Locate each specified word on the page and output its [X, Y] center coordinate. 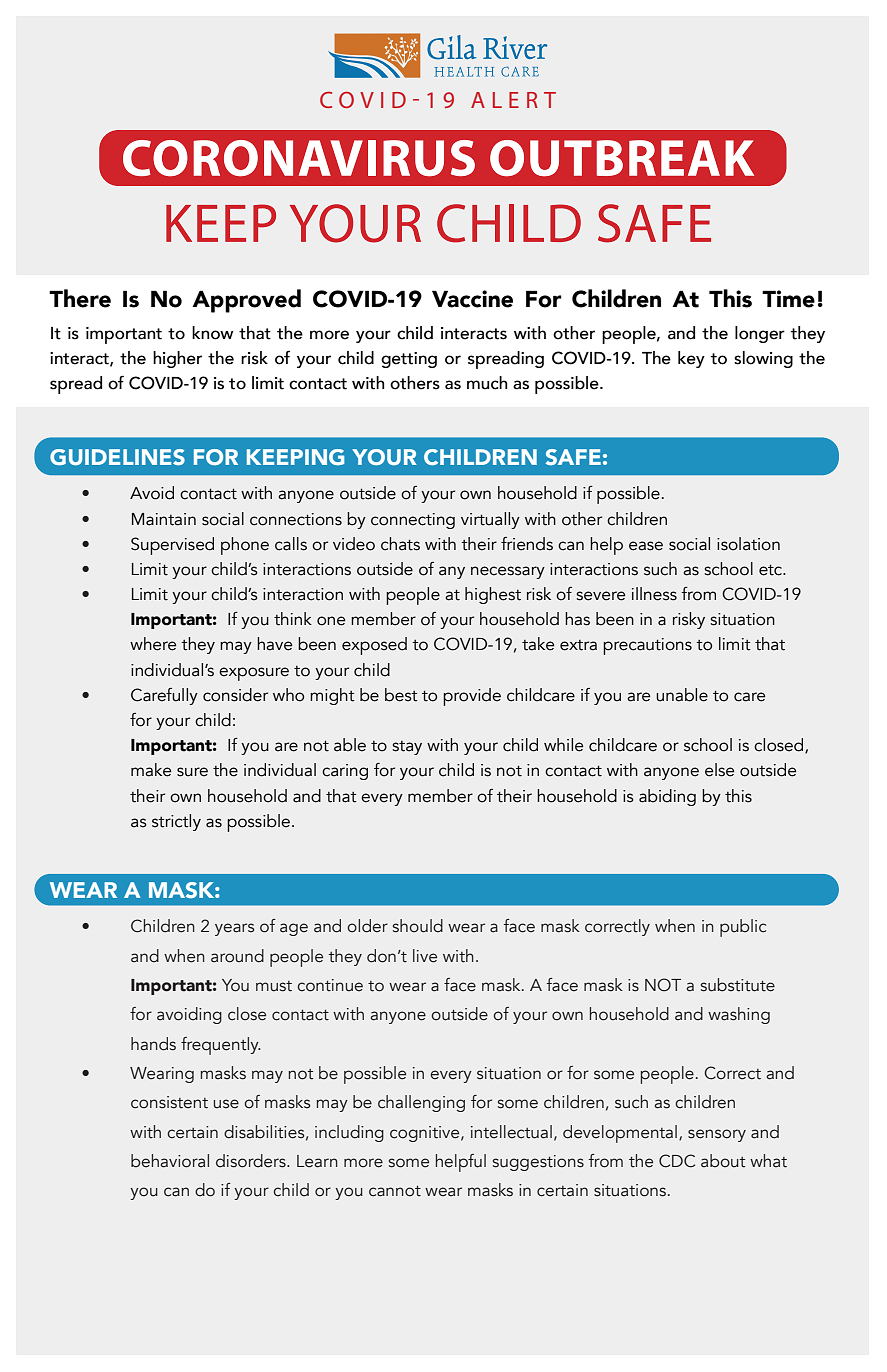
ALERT [513, 100]
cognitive [426, 1134]
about [723, 1161]
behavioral [170, 1161]
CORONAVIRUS [299, 158]
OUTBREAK [622, 158]
